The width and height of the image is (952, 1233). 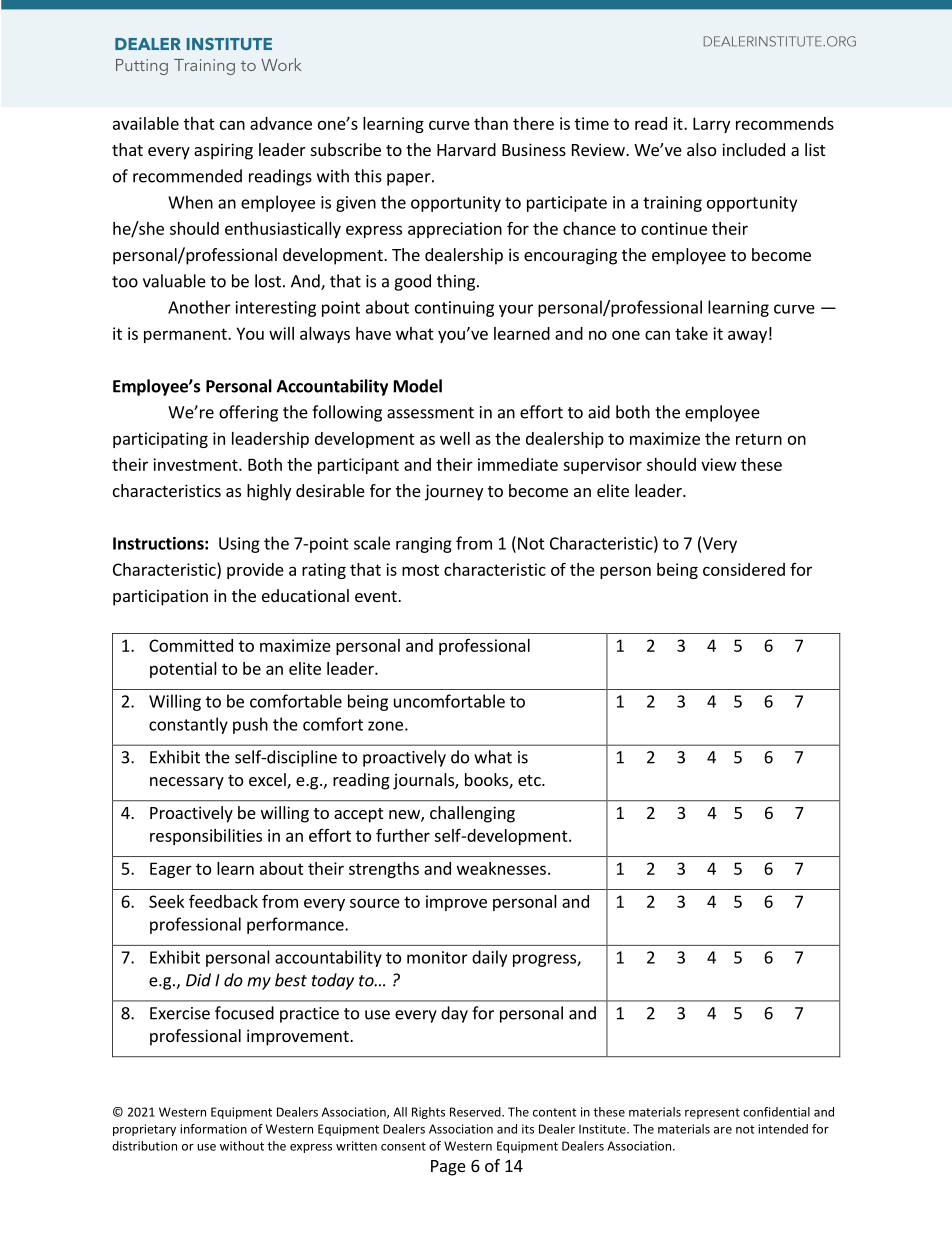 I want to click on etc, so click(x=530, y=780).
